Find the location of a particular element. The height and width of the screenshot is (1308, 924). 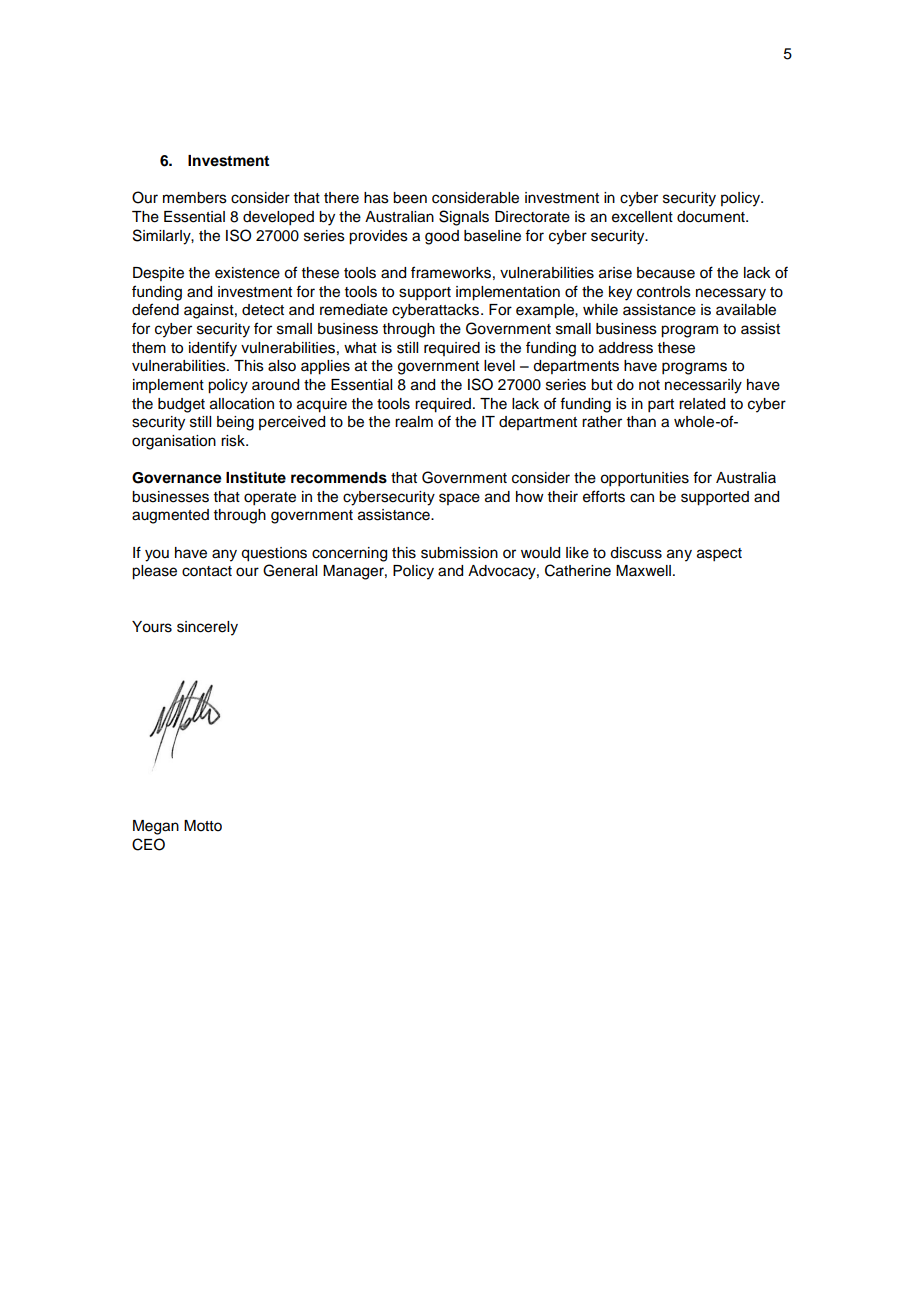

Motto is located at coordinates (203, 826).
